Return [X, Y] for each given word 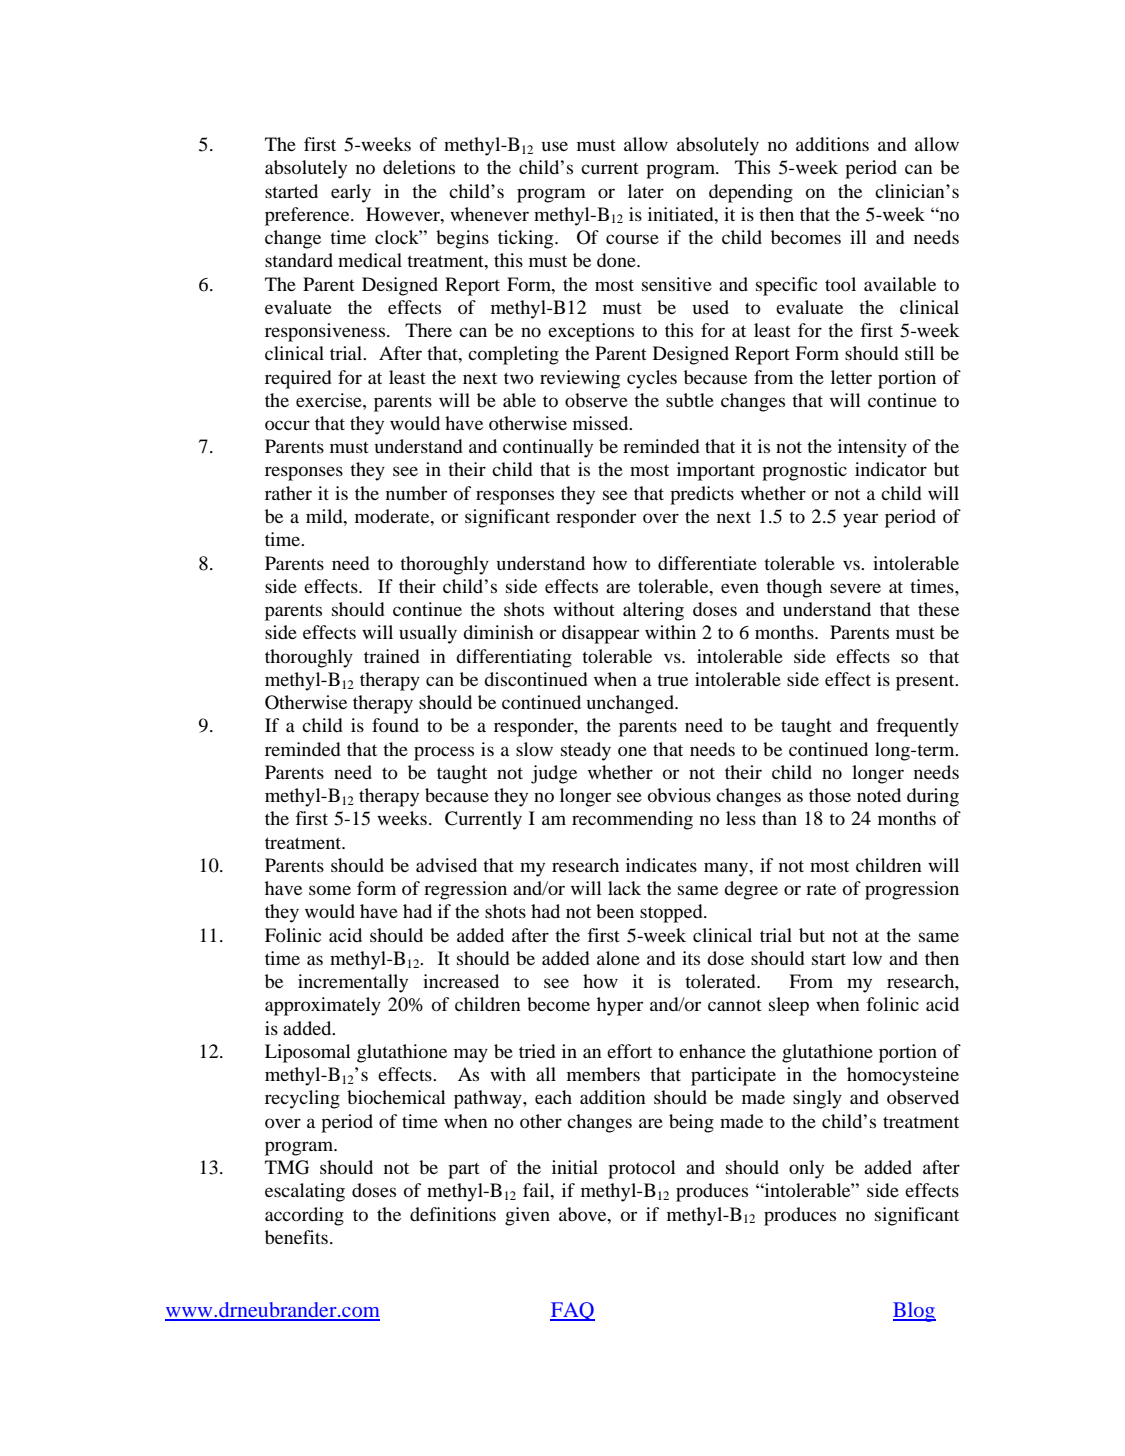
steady [586, 751]
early [351, 193]
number [416, 493]
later [646, 191]
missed [602, 423]
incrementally [353, 983]
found [395, 725]
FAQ [572, 1311]
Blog [914, 1312]
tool [840, 284]
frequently [917, 727]
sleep [789, 1006]
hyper [620, 1006]
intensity [872, 448]
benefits [296, 1237]
